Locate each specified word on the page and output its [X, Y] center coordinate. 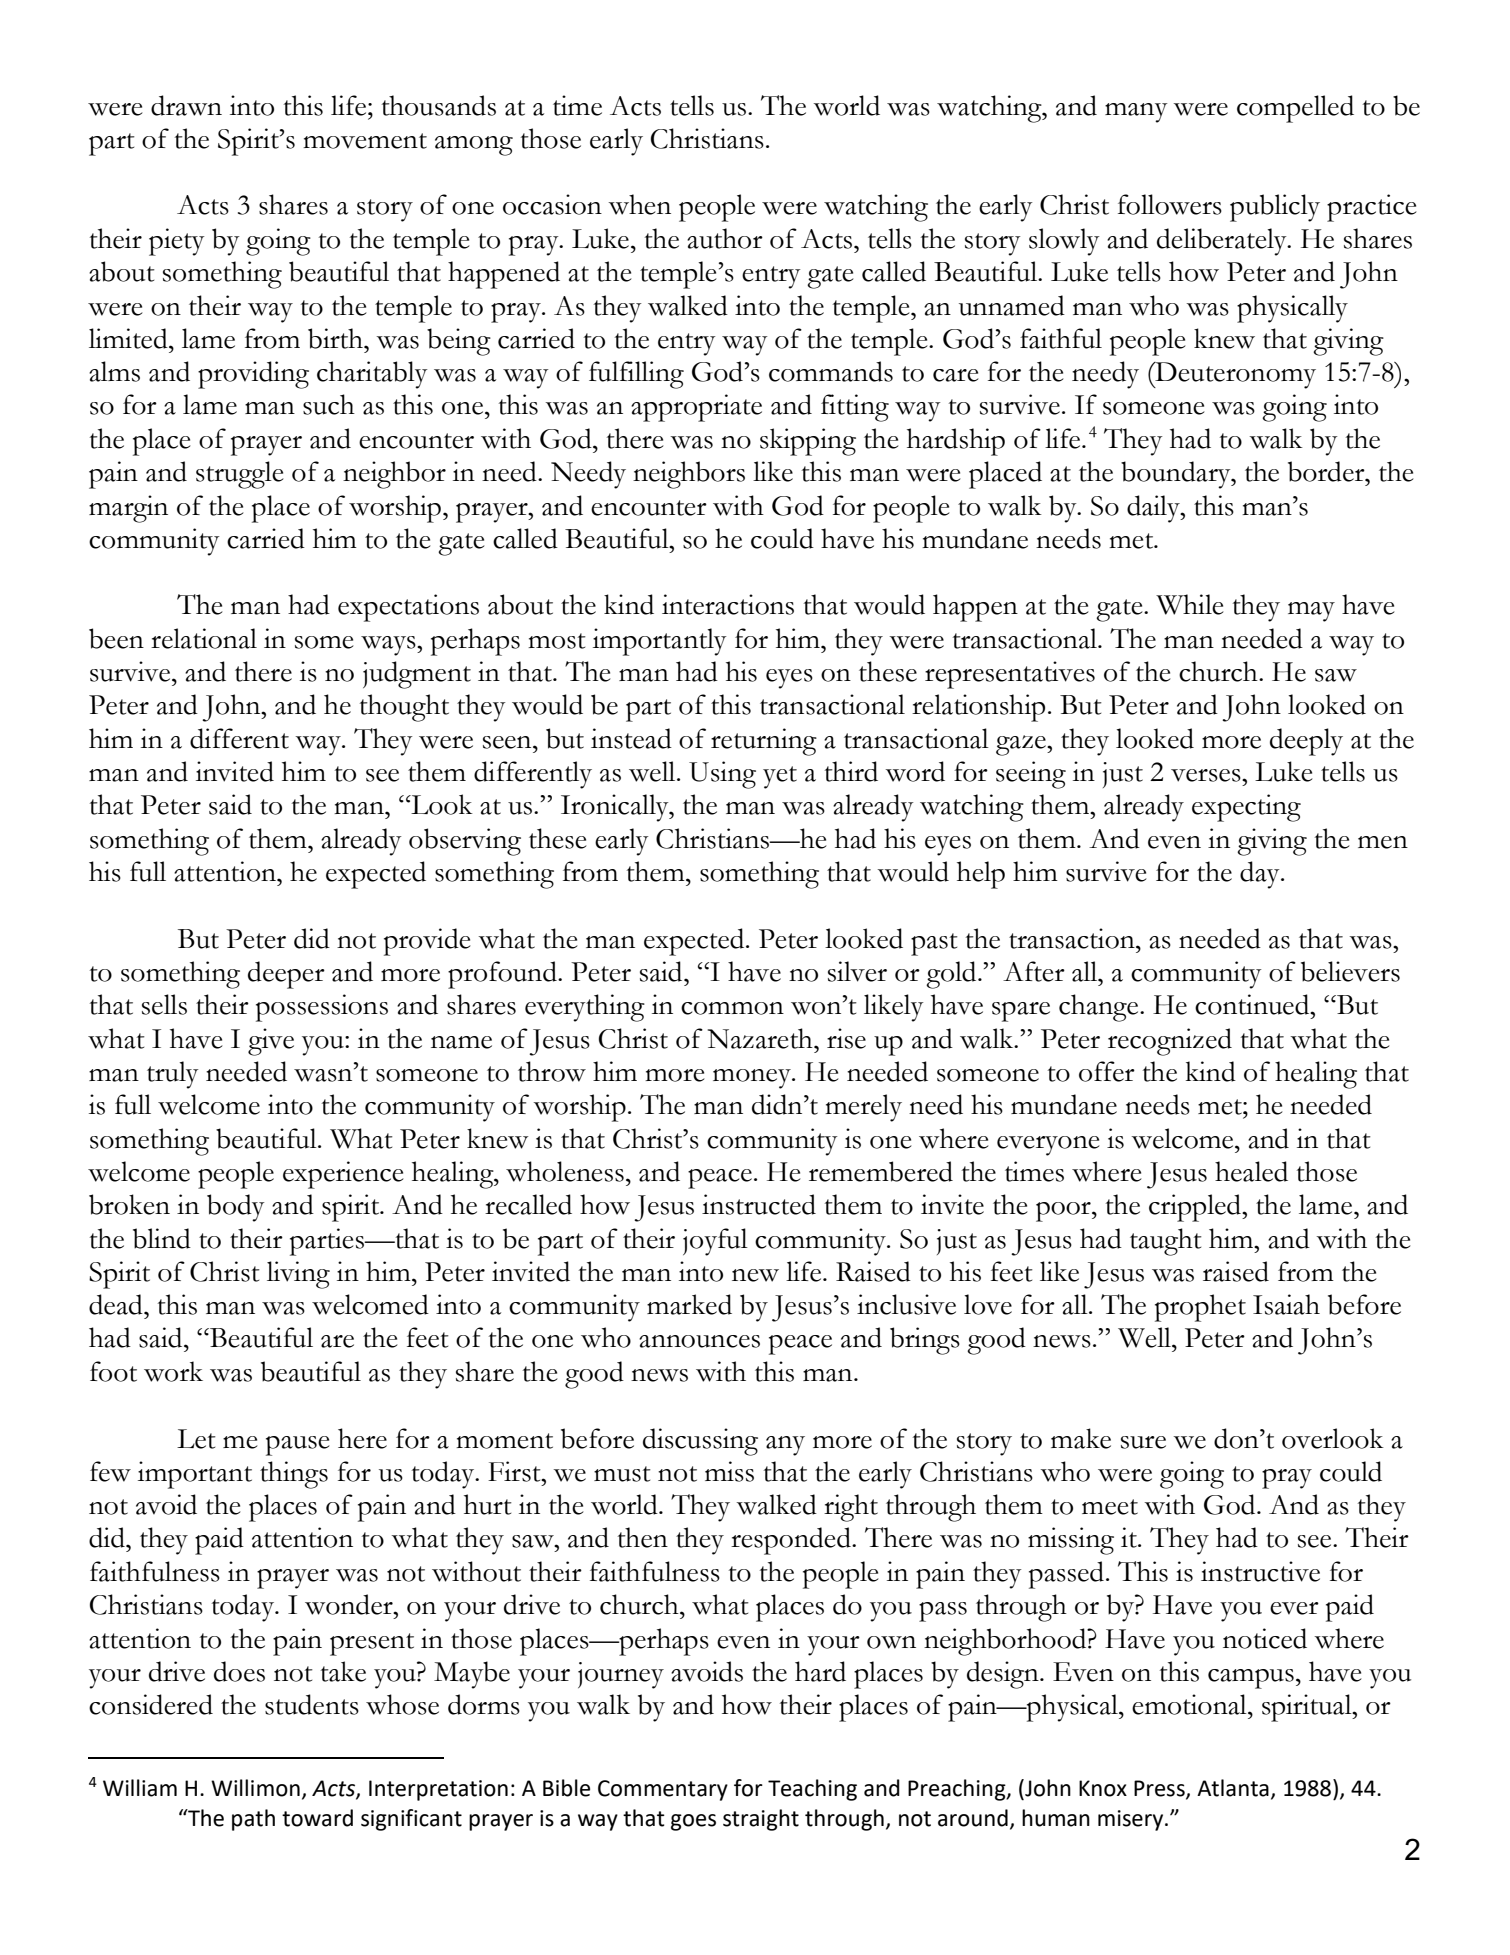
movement [365, 141]
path [253, 1820]
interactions [728, 604]
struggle [240, 475]
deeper [286, 975]
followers [1170, 204]
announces [699, 1341]
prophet [1200, 1308]
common [732, 1008]
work [173, 1371]
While [1190, 604]
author [725, 238]
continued [1253, 1004]
